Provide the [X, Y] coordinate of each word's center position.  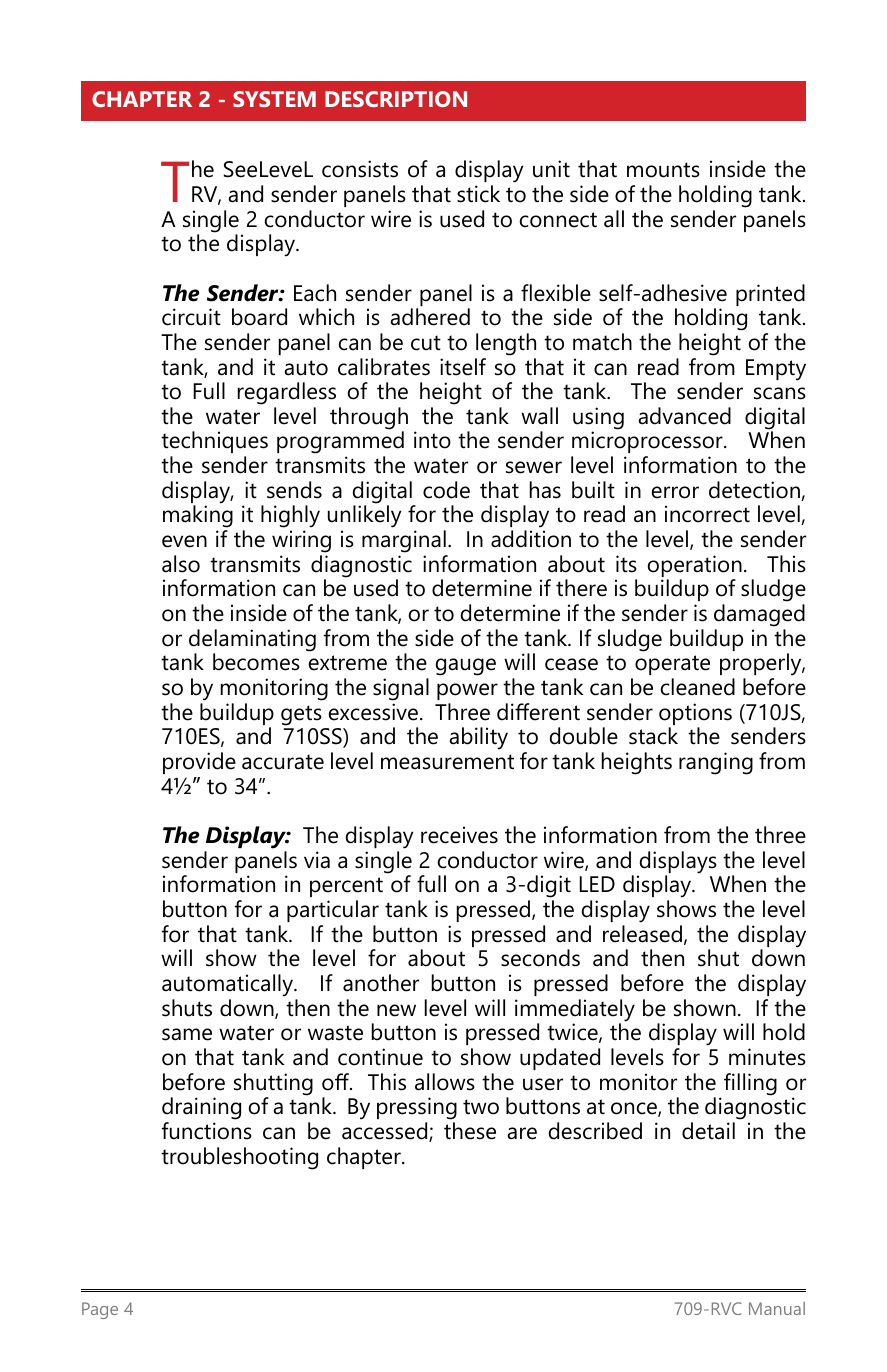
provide [199, 763]
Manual [777, 1308]
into [432, 440]
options [695, 715]
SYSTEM [274, 99]
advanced [685, 416]
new [396, 1010]
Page [100, 1310]
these [470, 1131]
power [467, 691]
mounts [663, 170]
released [642, 934]
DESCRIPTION [396, 99]
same [187, 1034]
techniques [214, 444]
